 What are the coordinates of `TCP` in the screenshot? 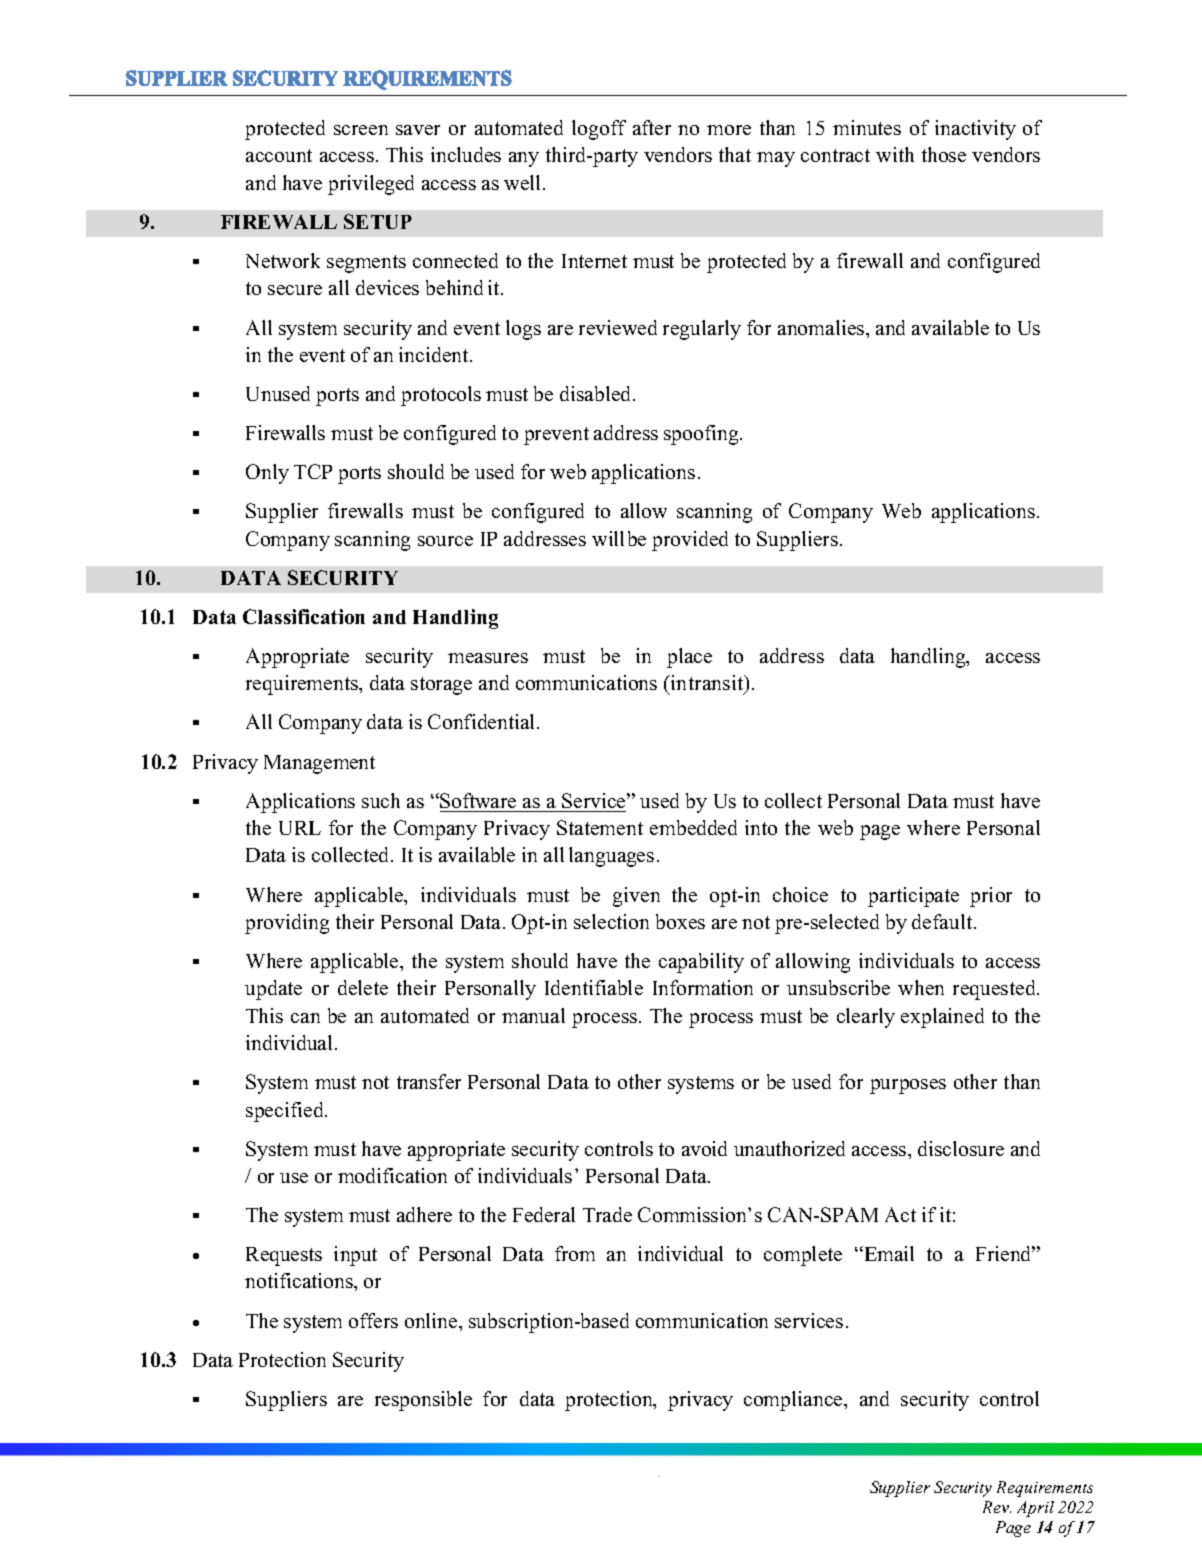 It's located at (313, 471).
